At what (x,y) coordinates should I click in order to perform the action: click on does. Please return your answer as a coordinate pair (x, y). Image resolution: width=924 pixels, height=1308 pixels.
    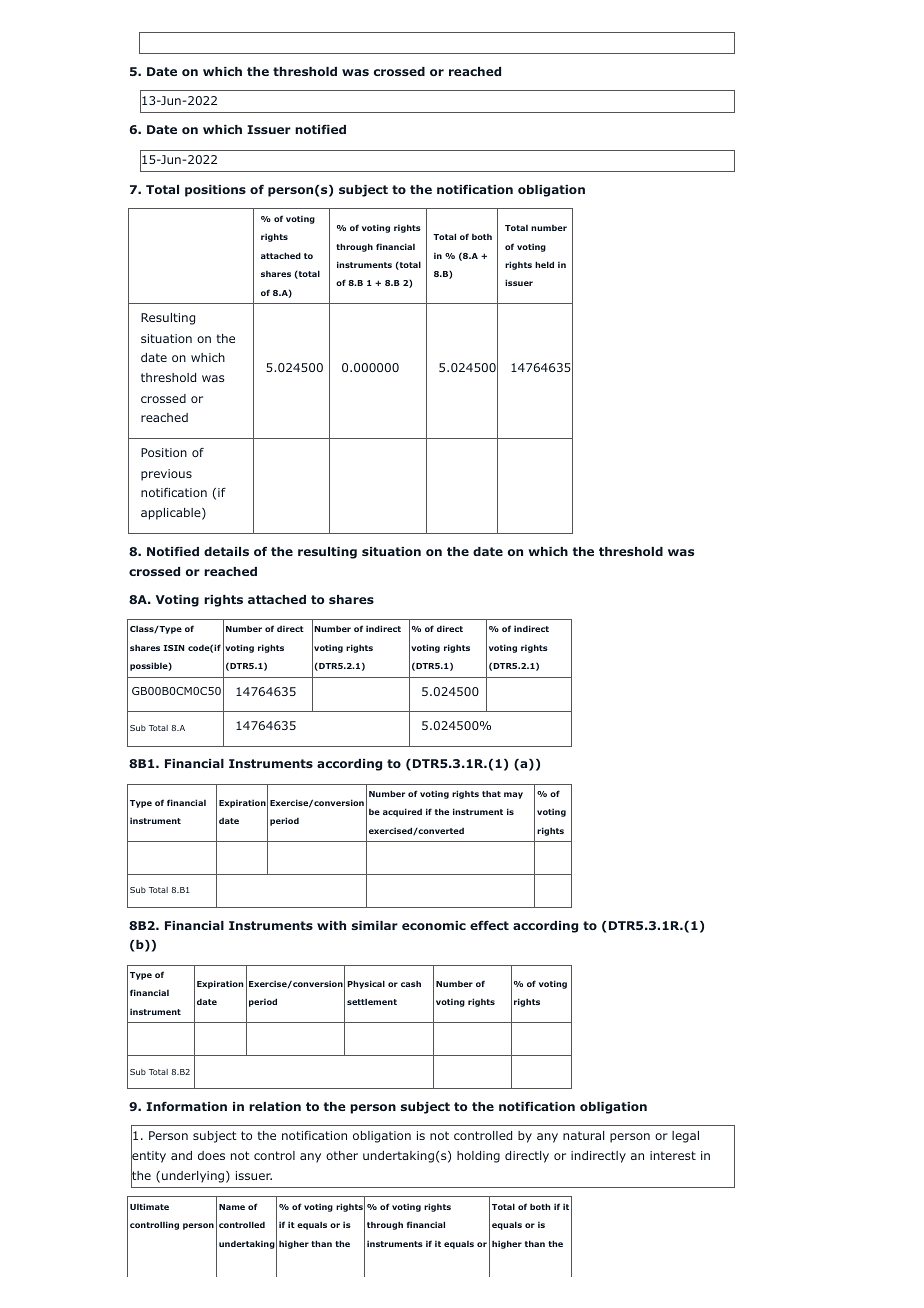
    Looking at the image, I should click on (211, 1155).
